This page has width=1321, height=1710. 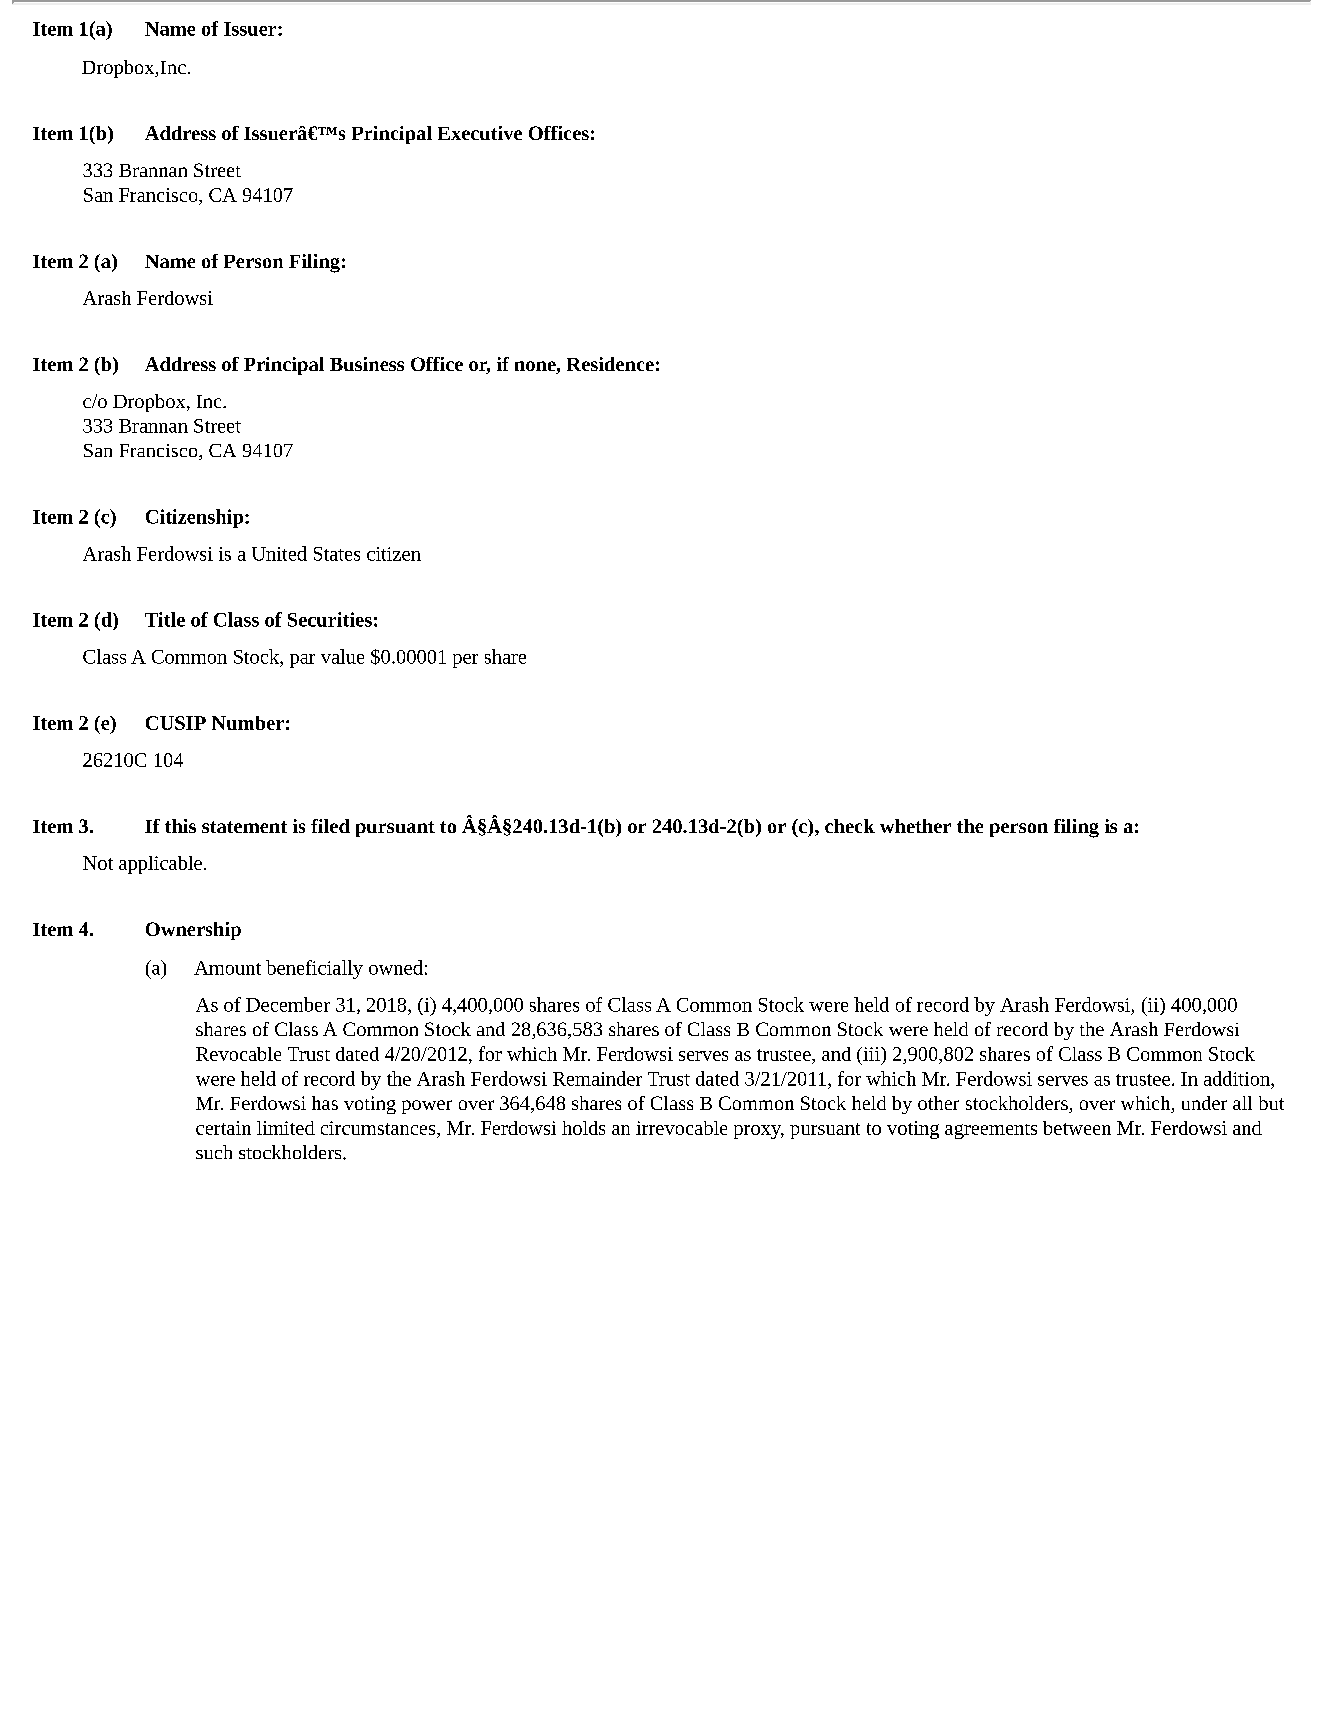 I want to click on United, so click(x=279, y=553).
